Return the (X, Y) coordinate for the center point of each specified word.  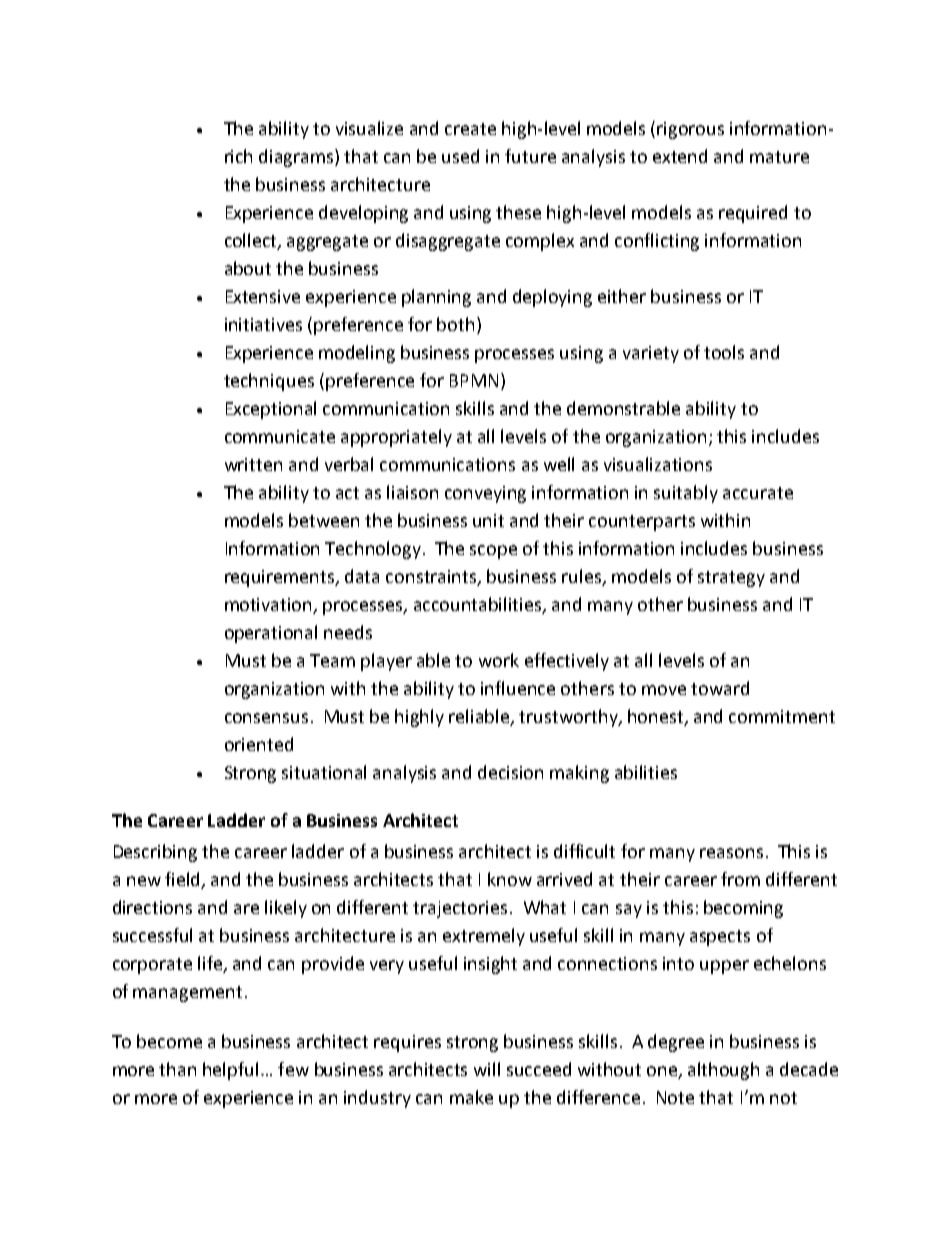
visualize (369, 128)
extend (680, 156)
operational (271, 634)
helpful (230, 1071)
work (499, 660)
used (460, 156)
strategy (731, 579)
